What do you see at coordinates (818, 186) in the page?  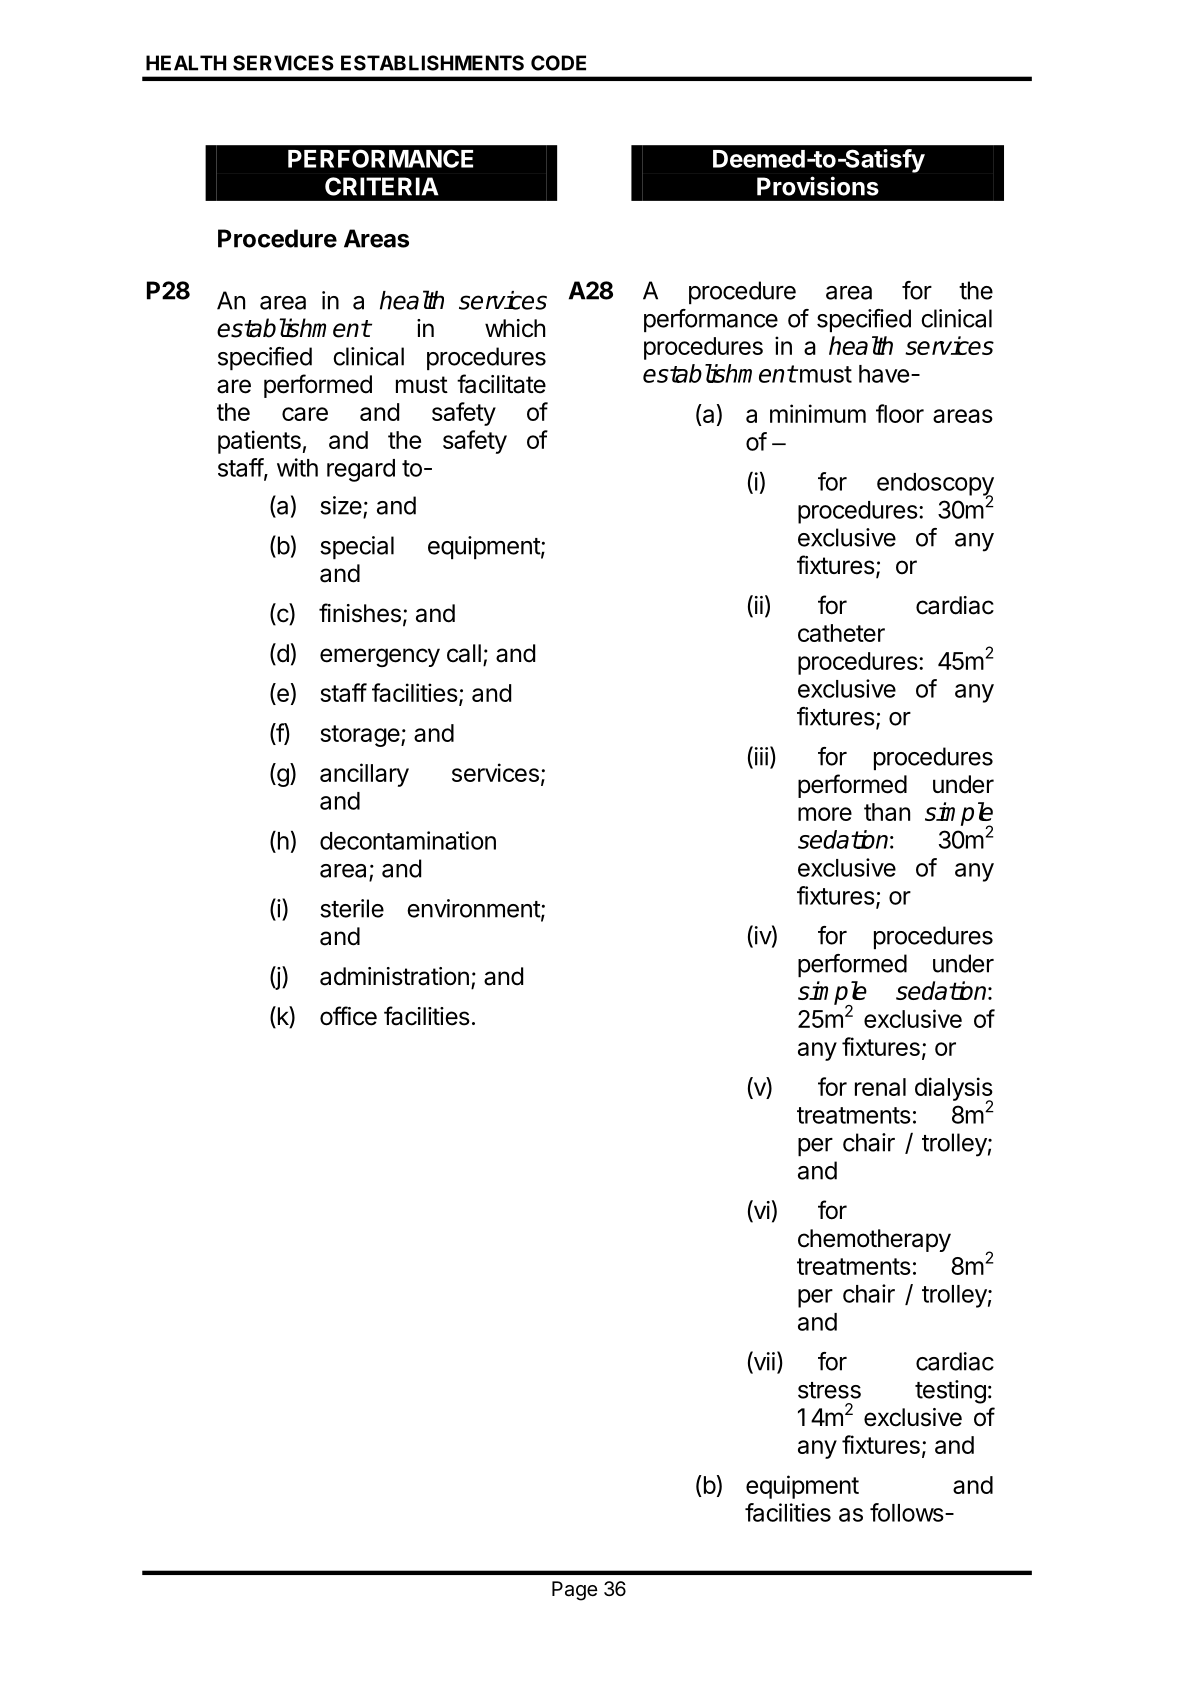 I see `Provisions` at bounding box center [818, 186].
